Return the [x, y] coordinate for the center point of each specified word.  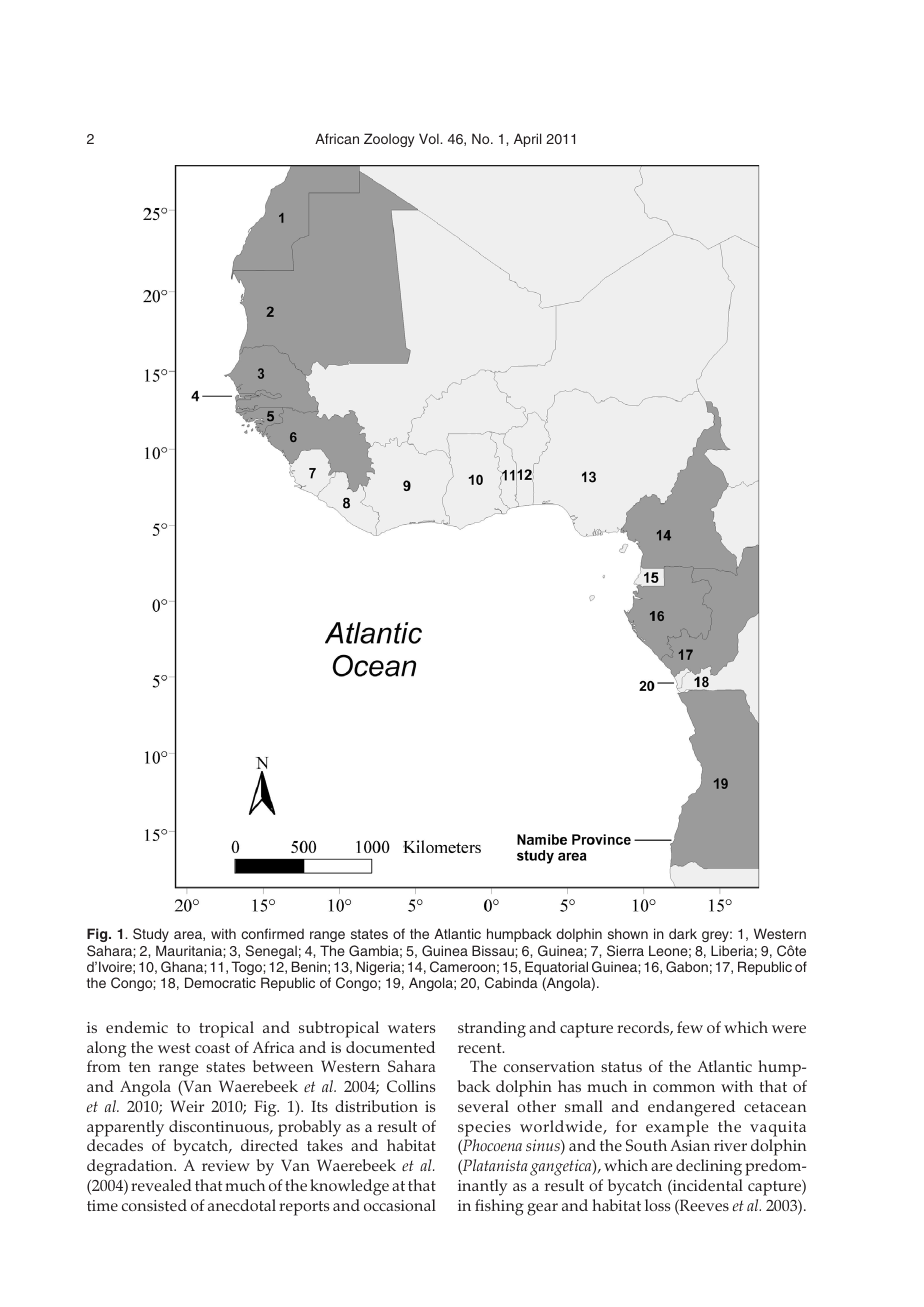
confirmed [272, 933]
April [527, 140]
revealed [161, 1185]
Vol [430, 138]
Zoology [389, 140]
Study [151, 937]
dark [683, 933]
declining [709, 1167]
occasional [400, 1205]
